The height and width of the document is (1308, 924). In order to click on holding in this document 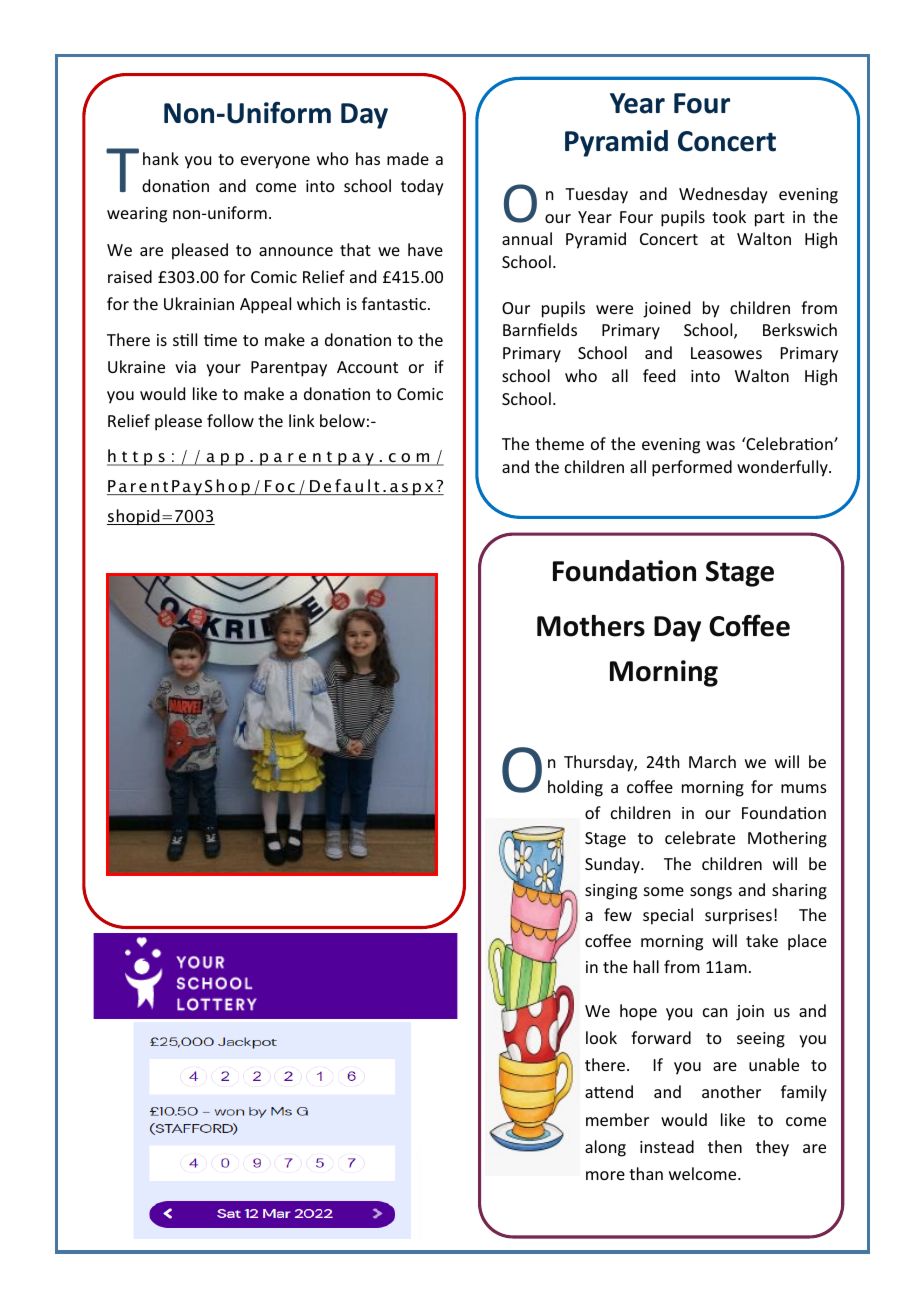, I will do `click(575, 788)`.
